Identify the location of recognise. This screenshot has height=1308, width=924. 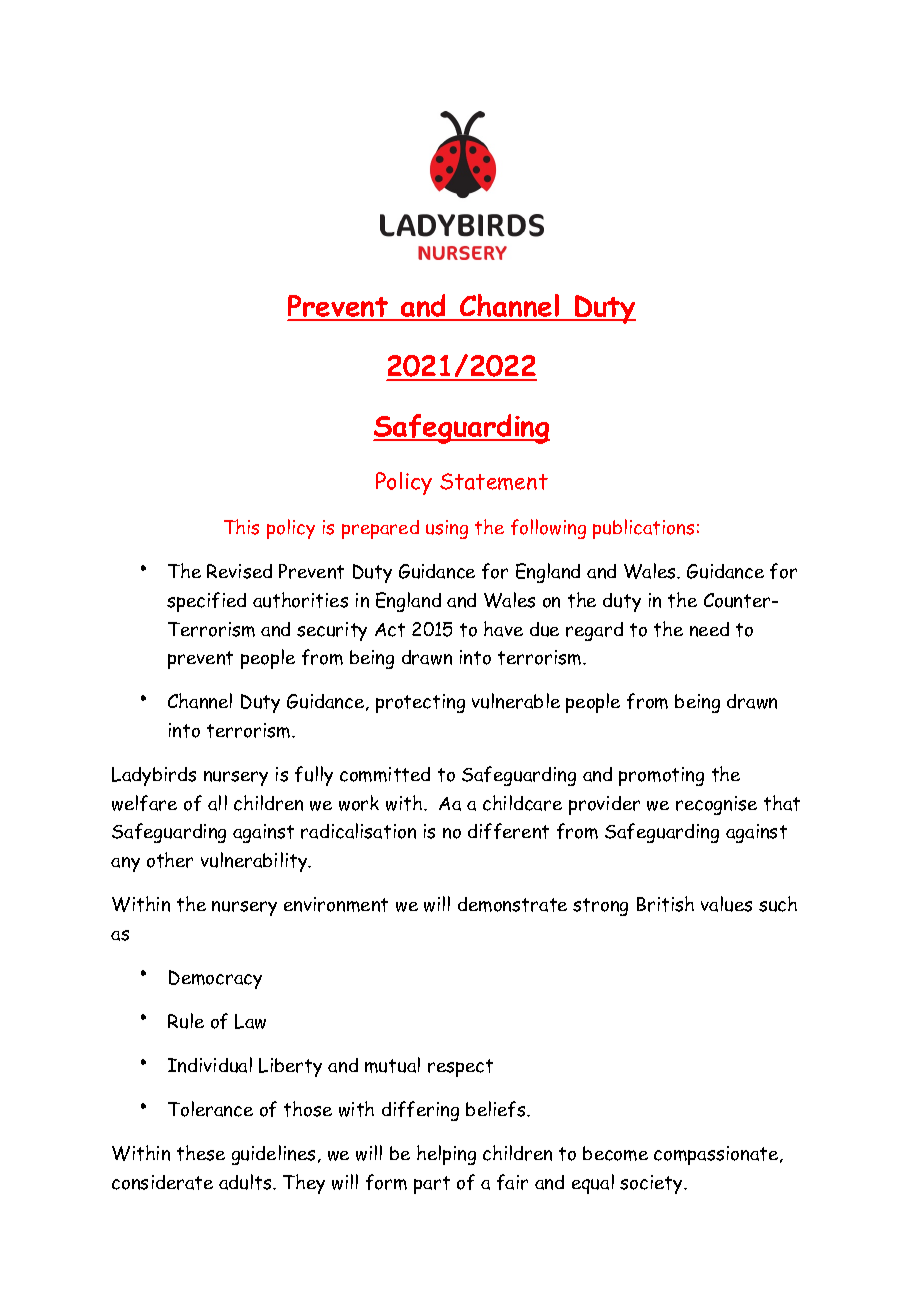
(716, 805).
